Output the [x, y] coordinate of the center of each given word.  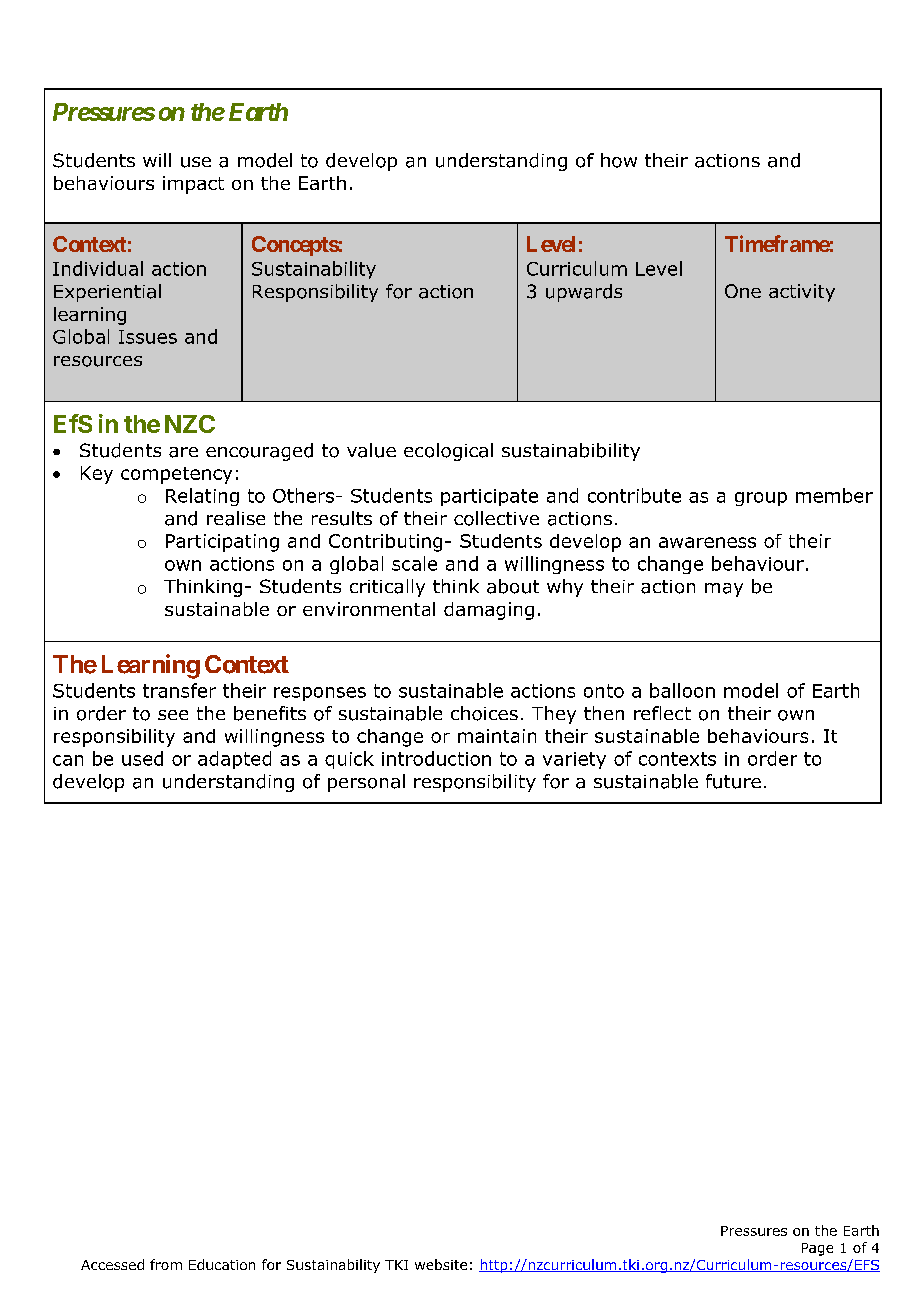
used [142, 758]
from [166, 1264]
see [173, 715]
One [743, 291]
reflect [662, 713]
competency [176, 475]
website [441, 1264]
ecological [448, 452]
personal [366, 783]
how [619, 160]
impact [193, 185]
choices [484, 713]
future [733, 781]
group [761, 499]
